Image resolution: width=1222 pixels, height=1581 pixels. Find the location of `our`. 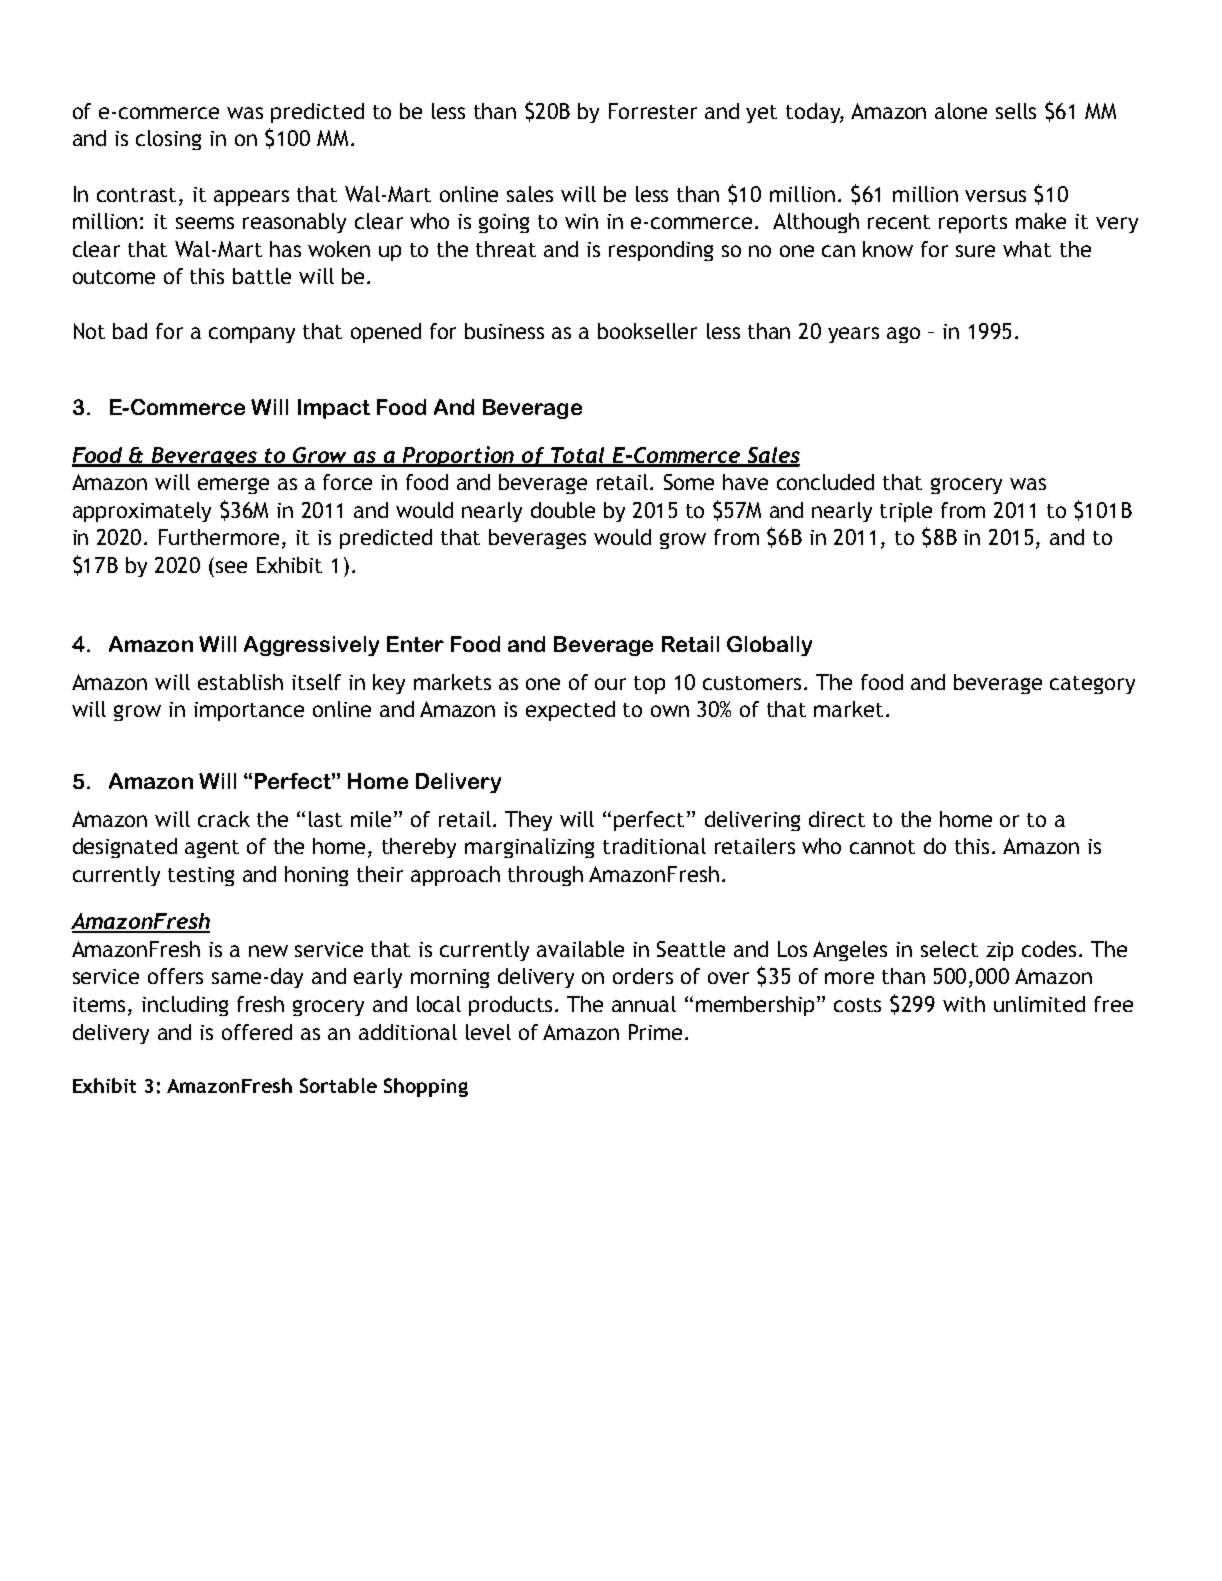

our is located at coordinates (610, 684).
